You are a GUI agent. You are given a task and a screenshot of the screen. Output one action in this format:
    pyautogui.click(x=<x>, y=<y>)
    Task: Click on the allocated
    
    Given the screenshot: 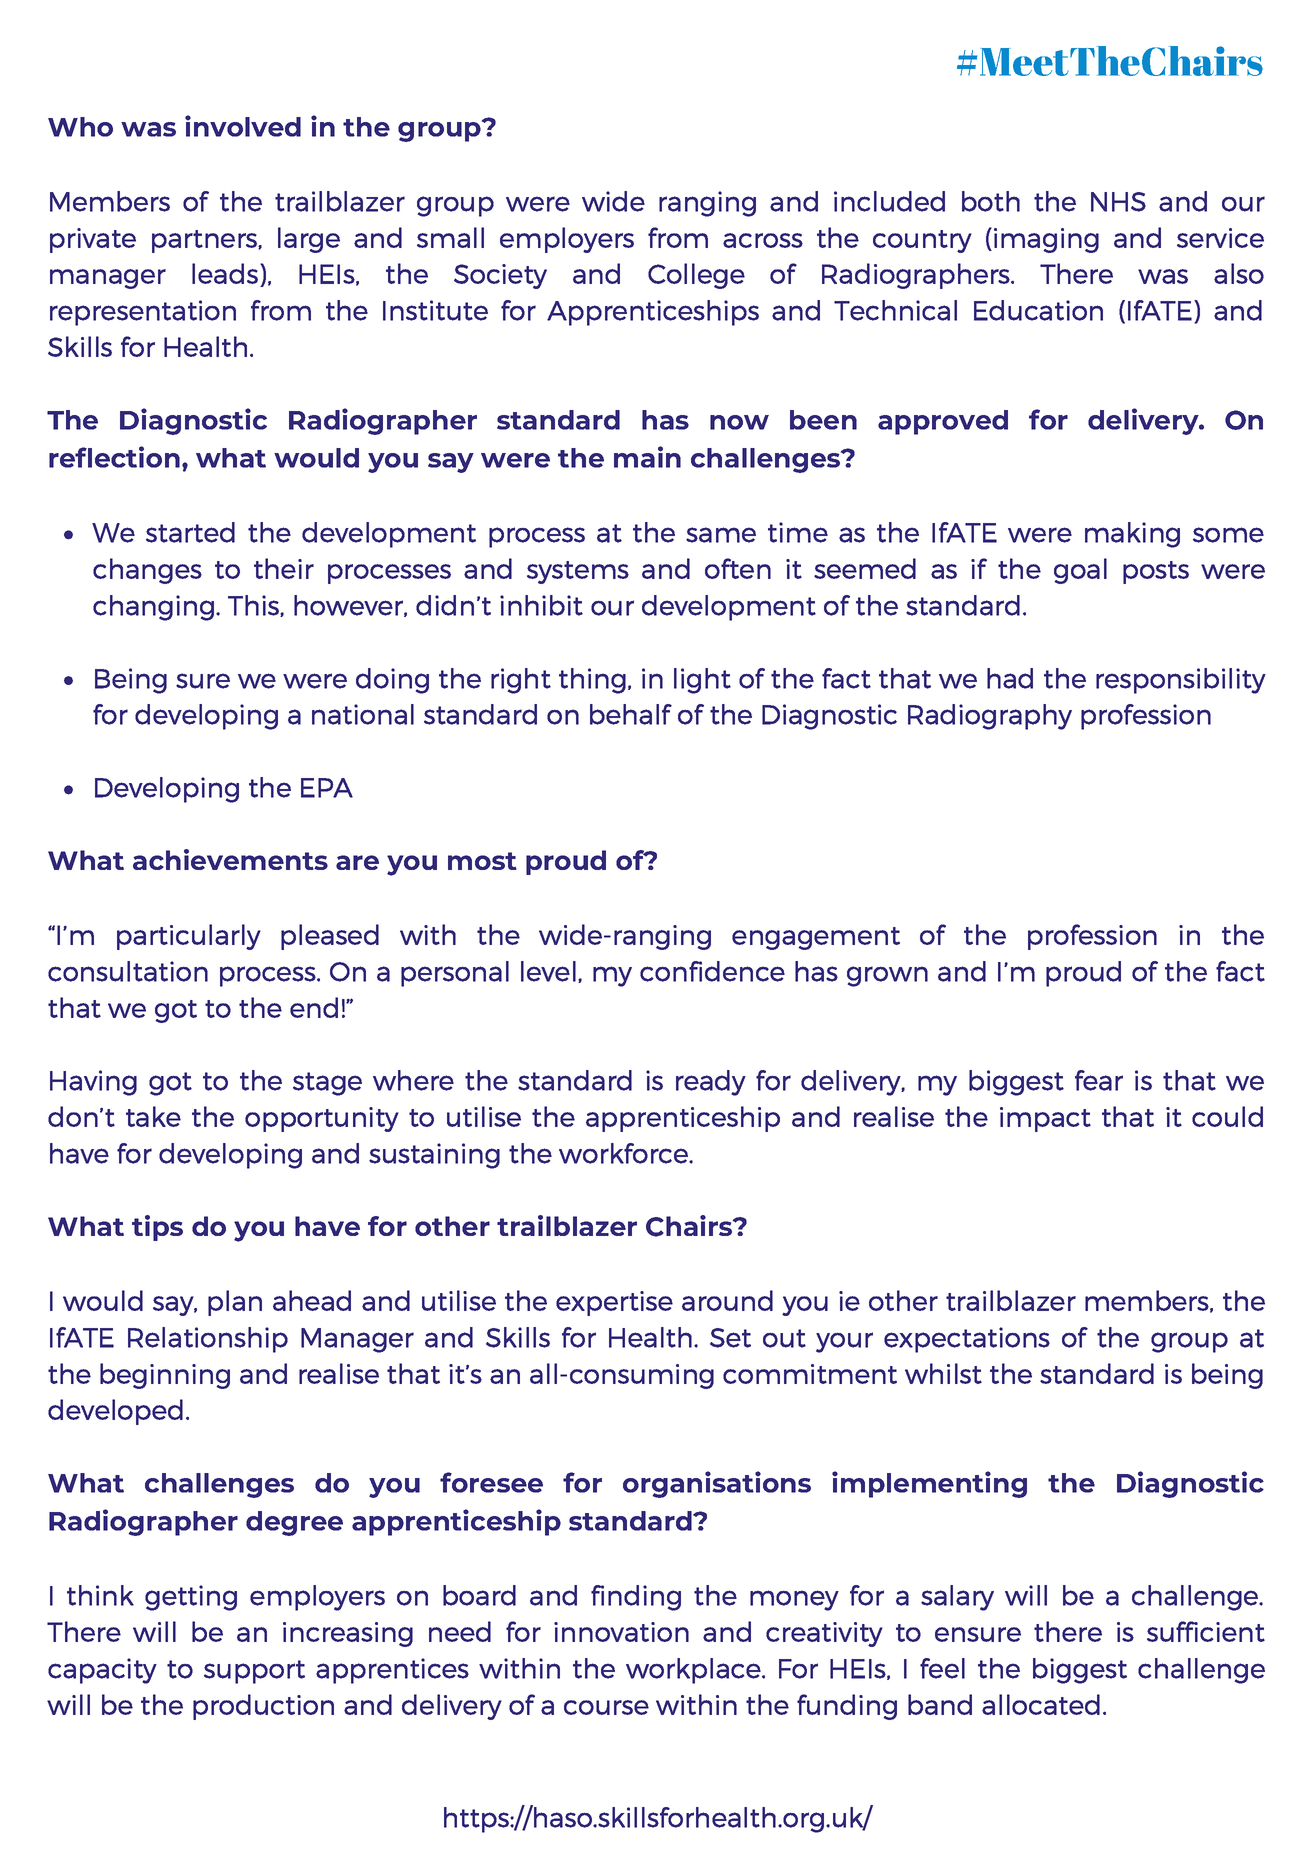 What is the action you would take?
    pyautogui.click(x=1041, y=1704)
